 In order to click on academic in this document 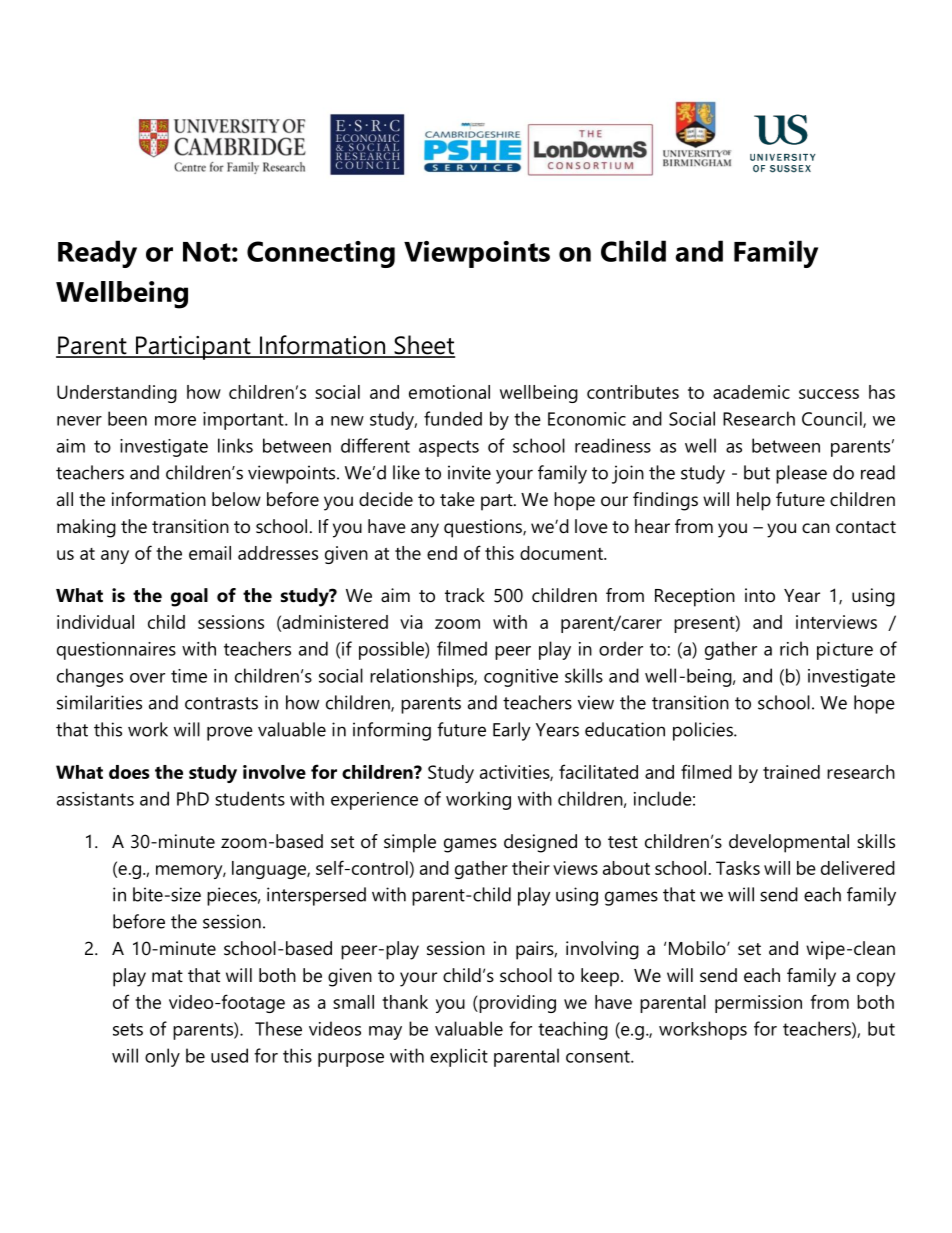, I will do `click(751, 392)`.
